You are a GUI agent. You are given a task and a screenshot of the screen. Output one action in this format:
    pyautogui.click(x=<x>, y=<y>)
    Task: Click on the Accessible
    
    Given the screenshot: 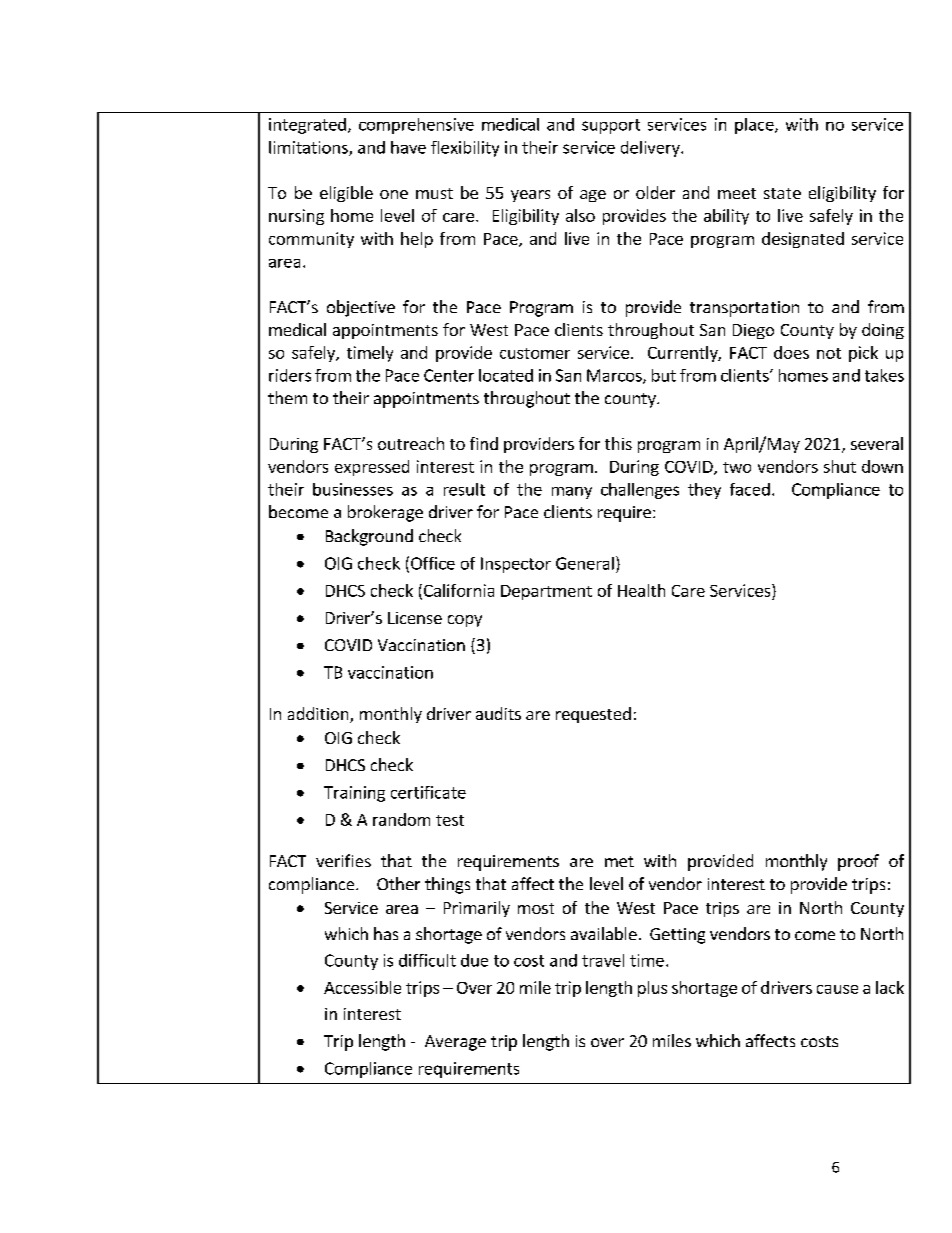 What is the action you would take?
    pyautogui.click(x=362, y=987)
